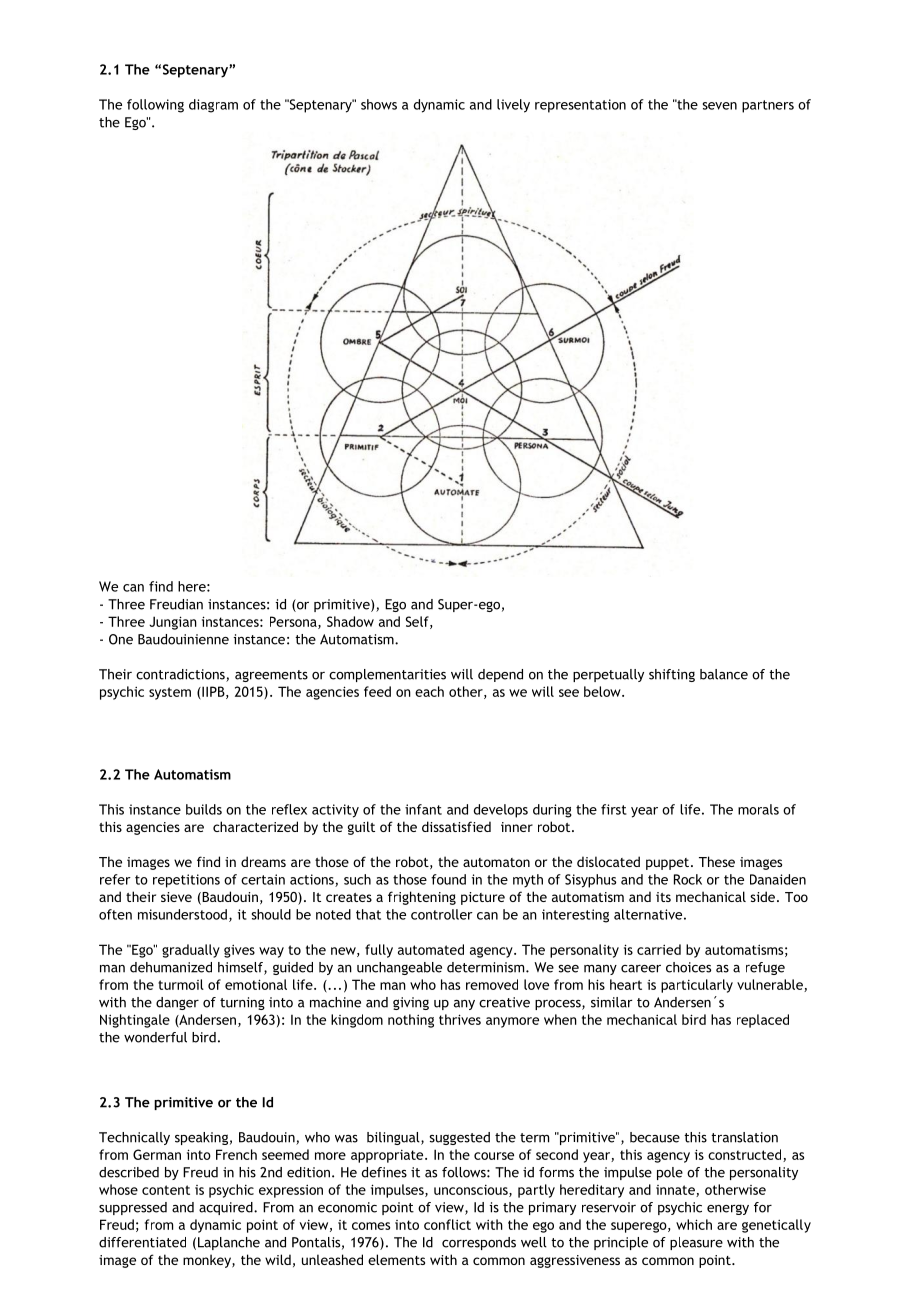 Image resolution: width=924 pixels, height=1308 pixels. I want to click on seven, so click(720, 106).
